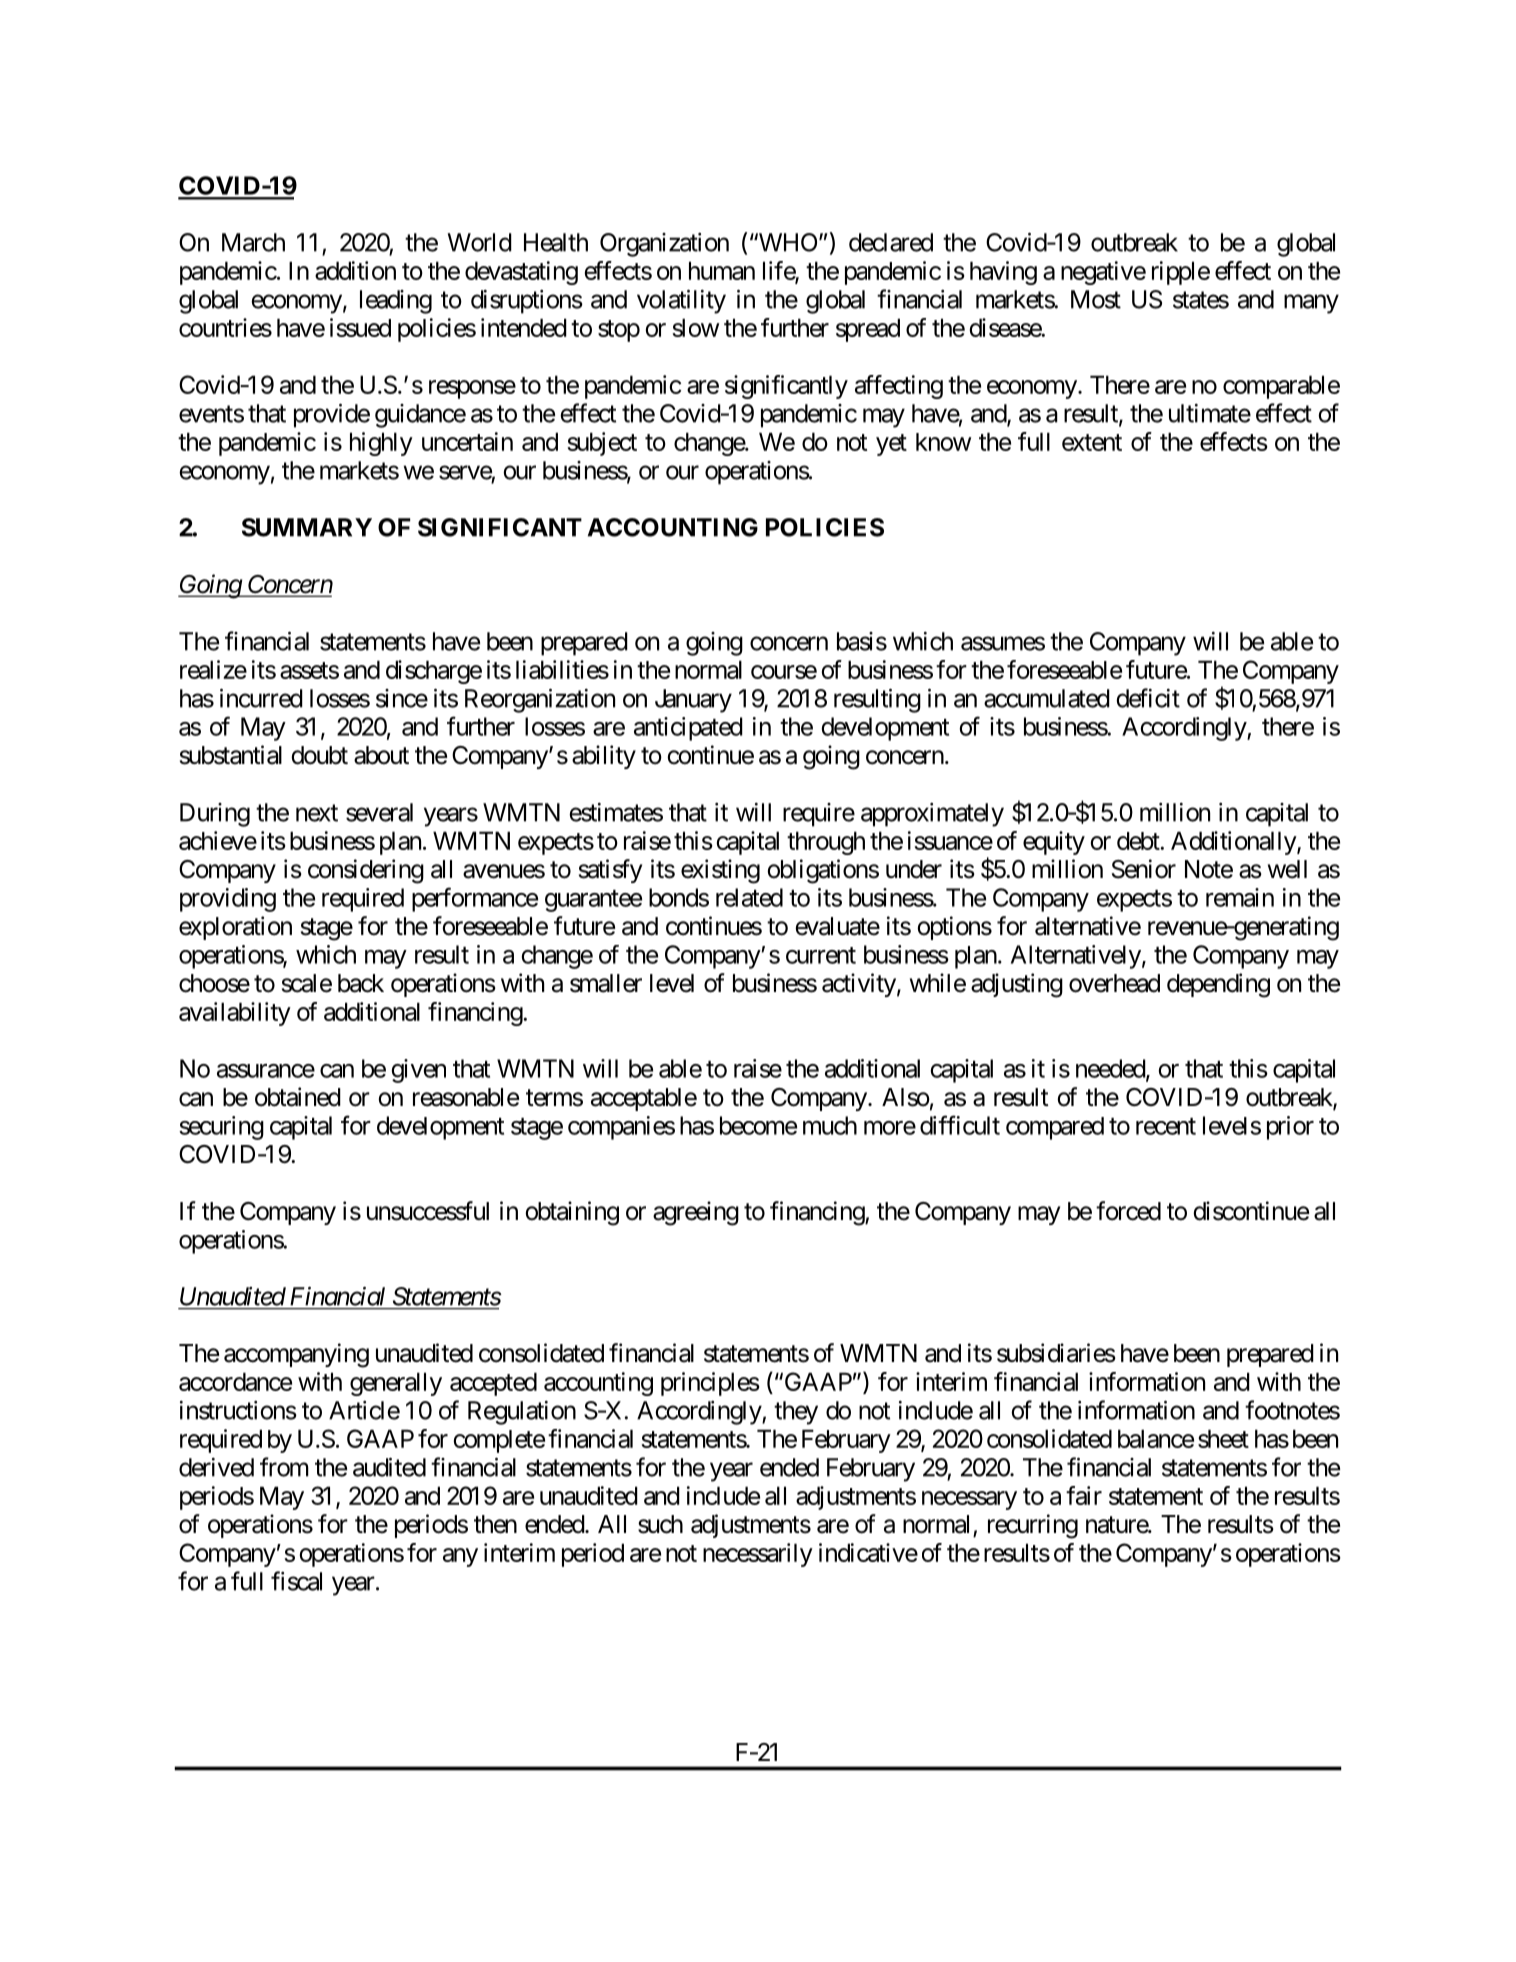 This page has height=1962, width=1516. I want to click on exploration, so click(235, 928).
